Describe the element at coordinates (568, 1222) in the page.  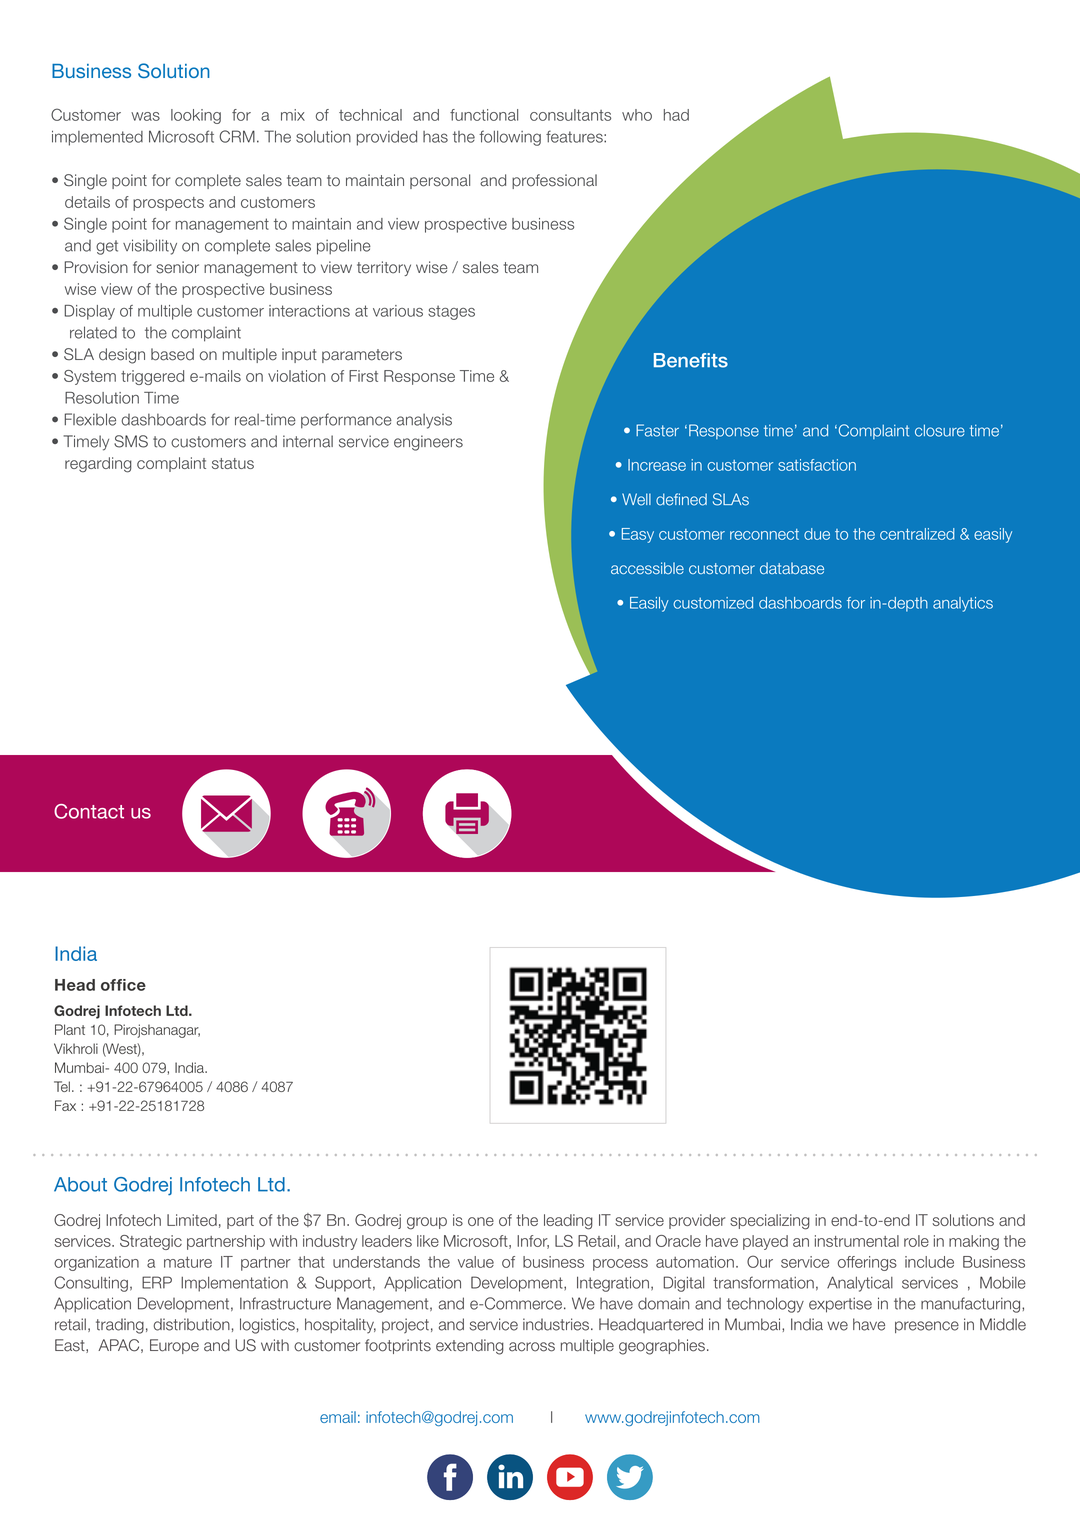
I see `leading` at that location.
